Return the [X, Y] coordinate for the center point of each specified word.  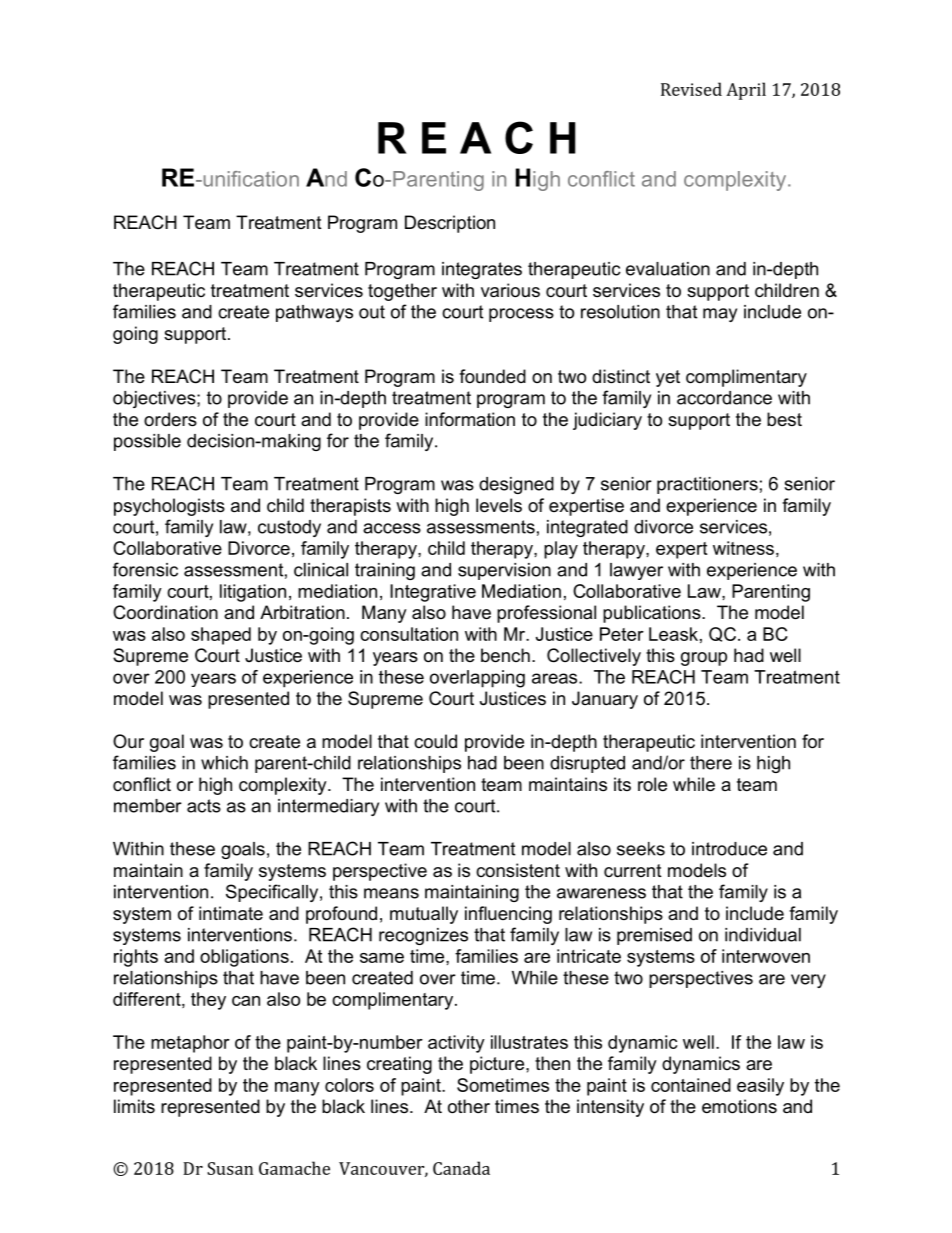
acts [204, 806]
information [470, 419]
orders [170, 419]
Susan [230, 1168]
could [435, 741]
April [746, 91]
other [469, 1106]
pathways [314, 313]
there [711, 763]
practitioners [707, 485]
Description [450, 224]
